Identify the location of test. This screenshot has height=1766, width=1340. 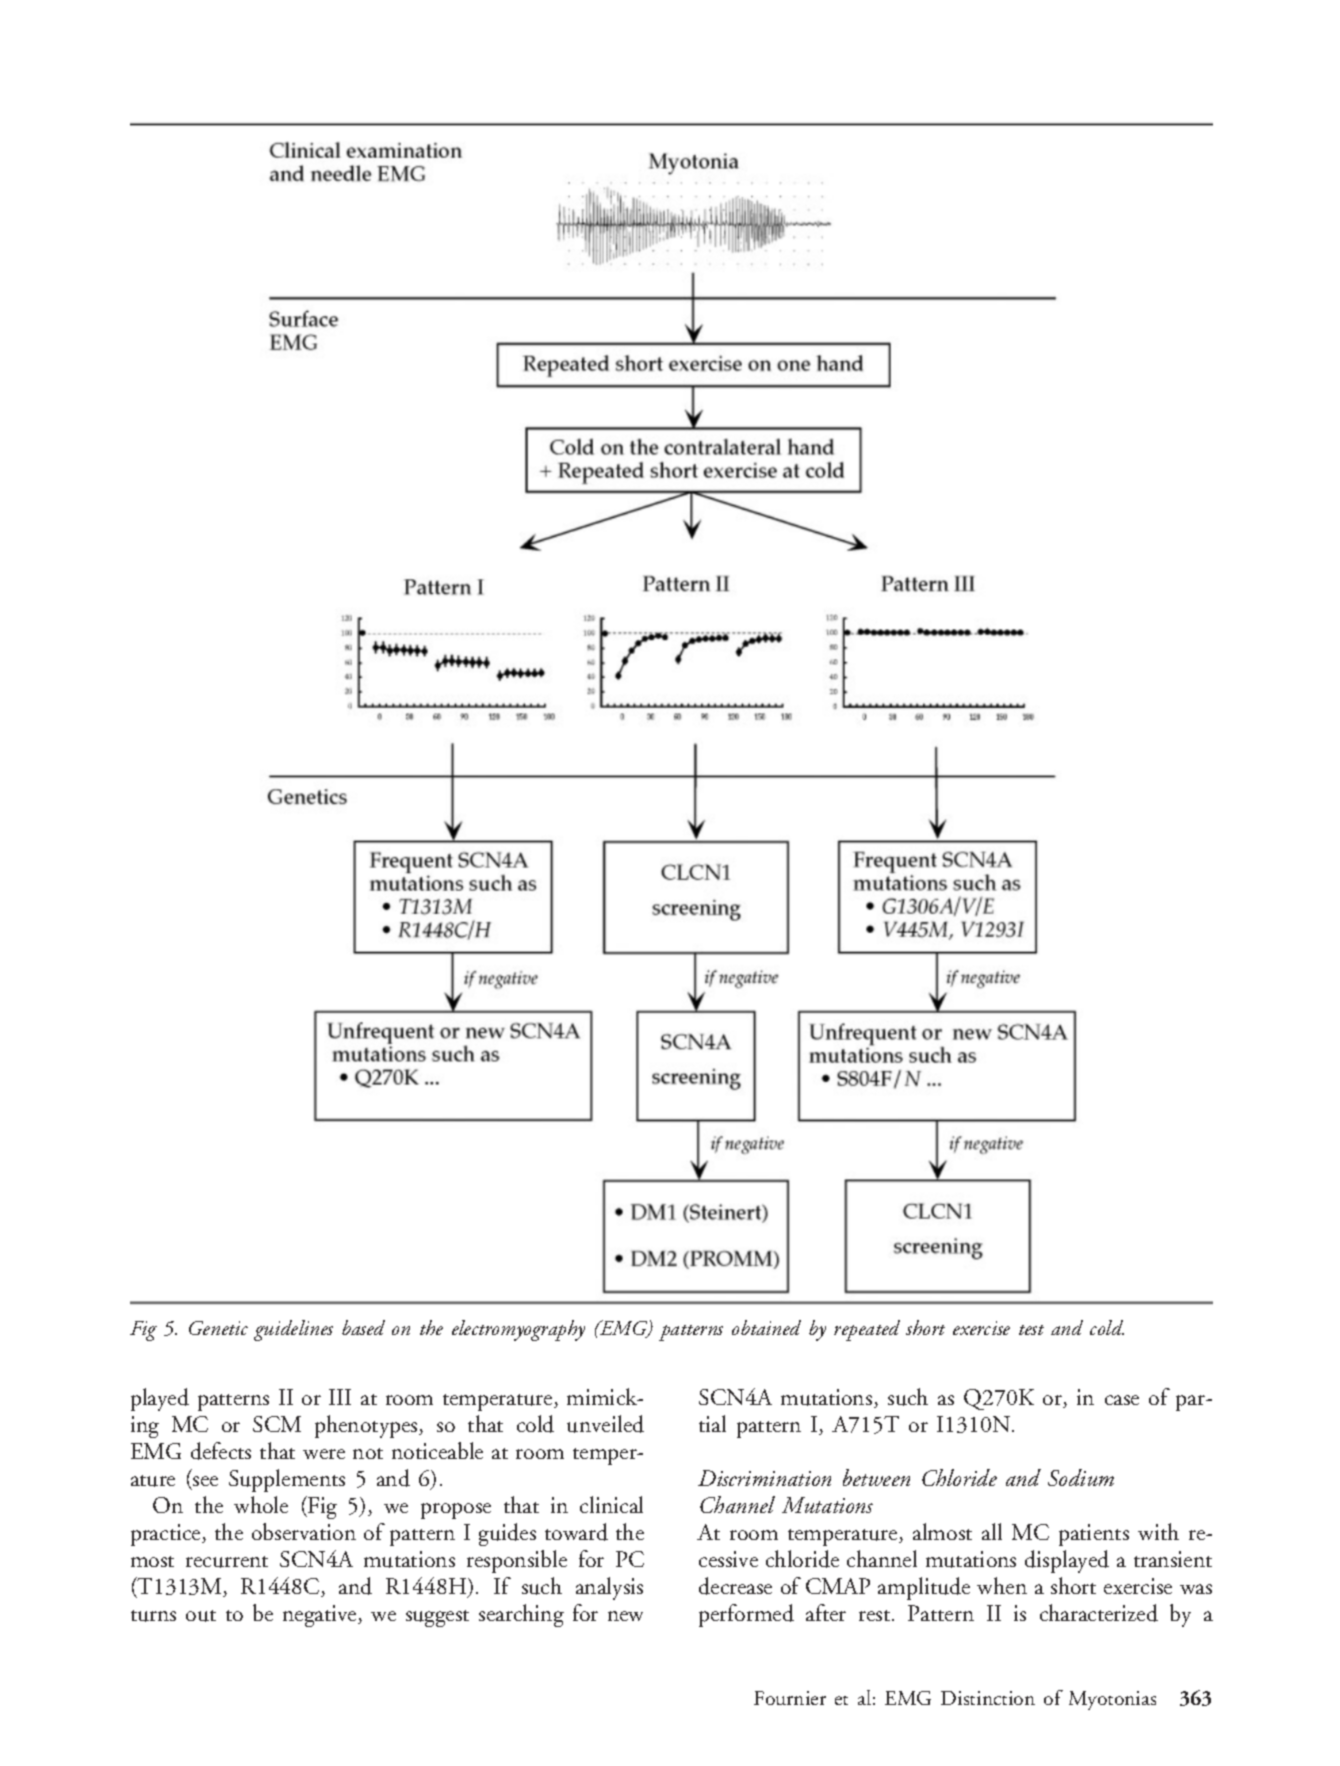
(1031, 1330).
